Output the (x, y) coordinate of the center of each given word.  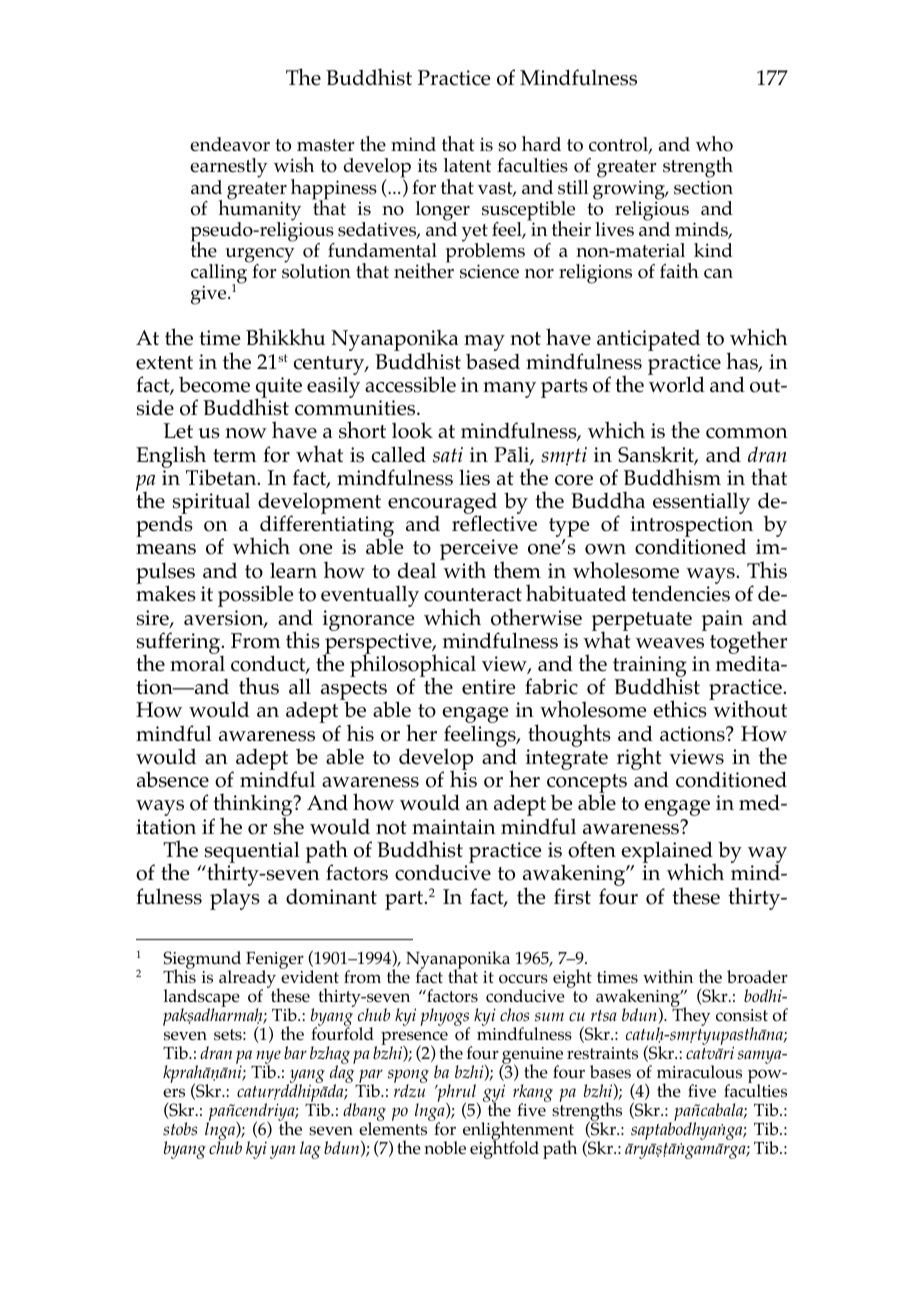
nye (267, 1058)
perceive (479, 551)
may (484, 344)
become (214, 384)
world (676, 383)
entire (488, 687)
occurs (523, 979)
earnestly (229, 169)
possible (255, 596)
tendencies (681, 593)
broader (757, 977)
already (249, 980)
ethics (680, 709)
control (620, 145)
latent (467, 165)
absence (173, 779)
